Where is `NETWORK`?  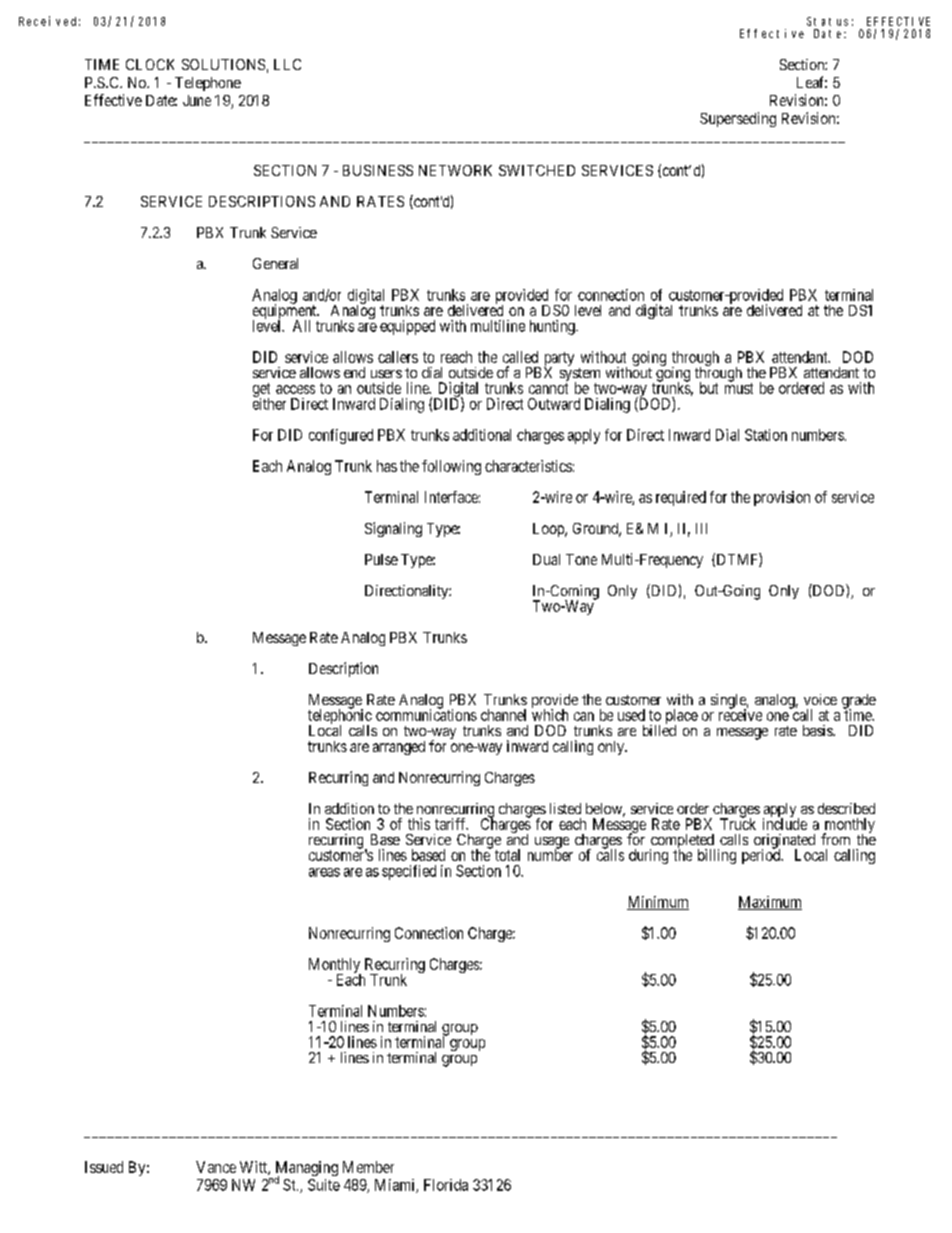 NETWORK is located at coordinates (455, 170).
